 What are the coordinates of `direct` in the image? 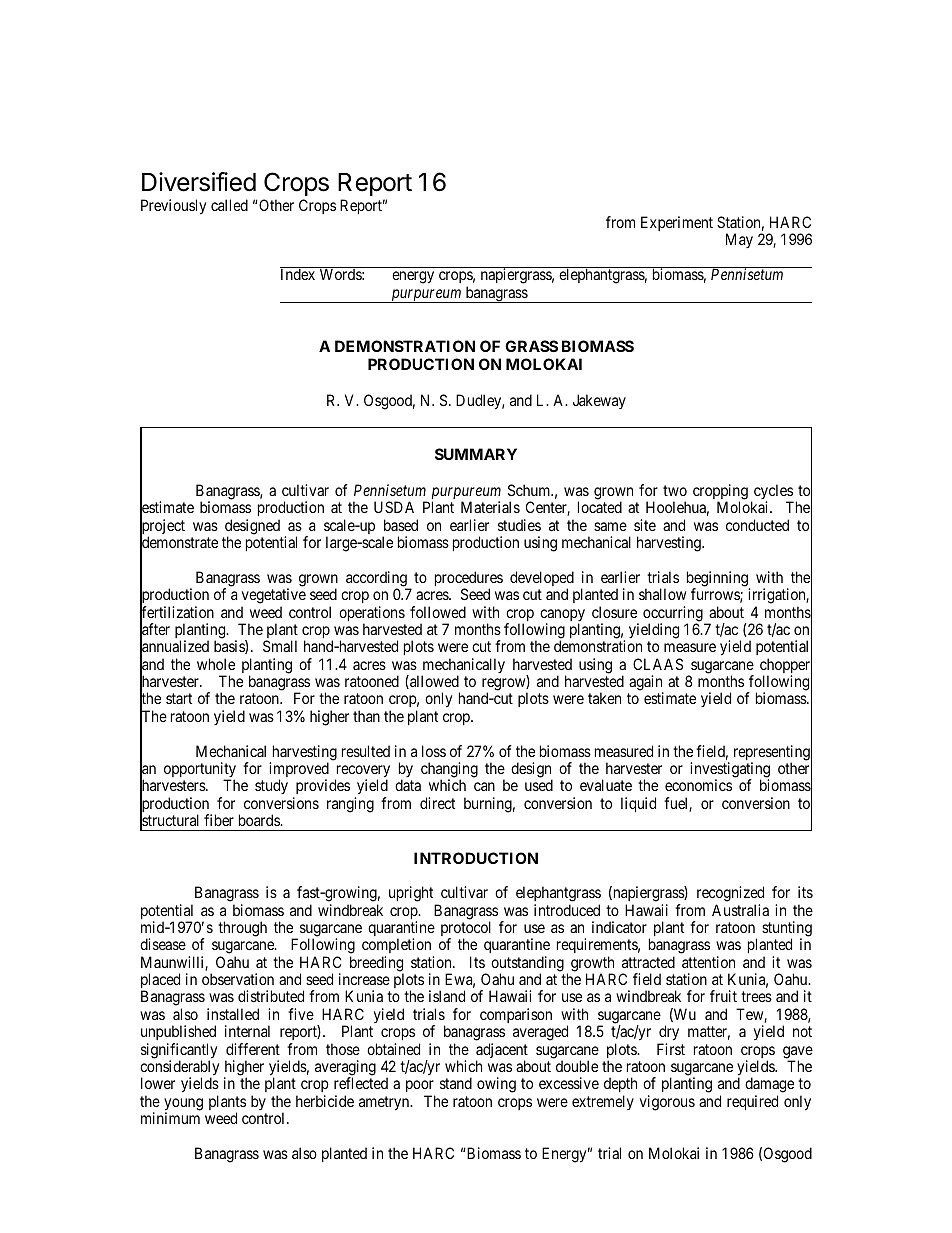 It's located at (437, 803).
